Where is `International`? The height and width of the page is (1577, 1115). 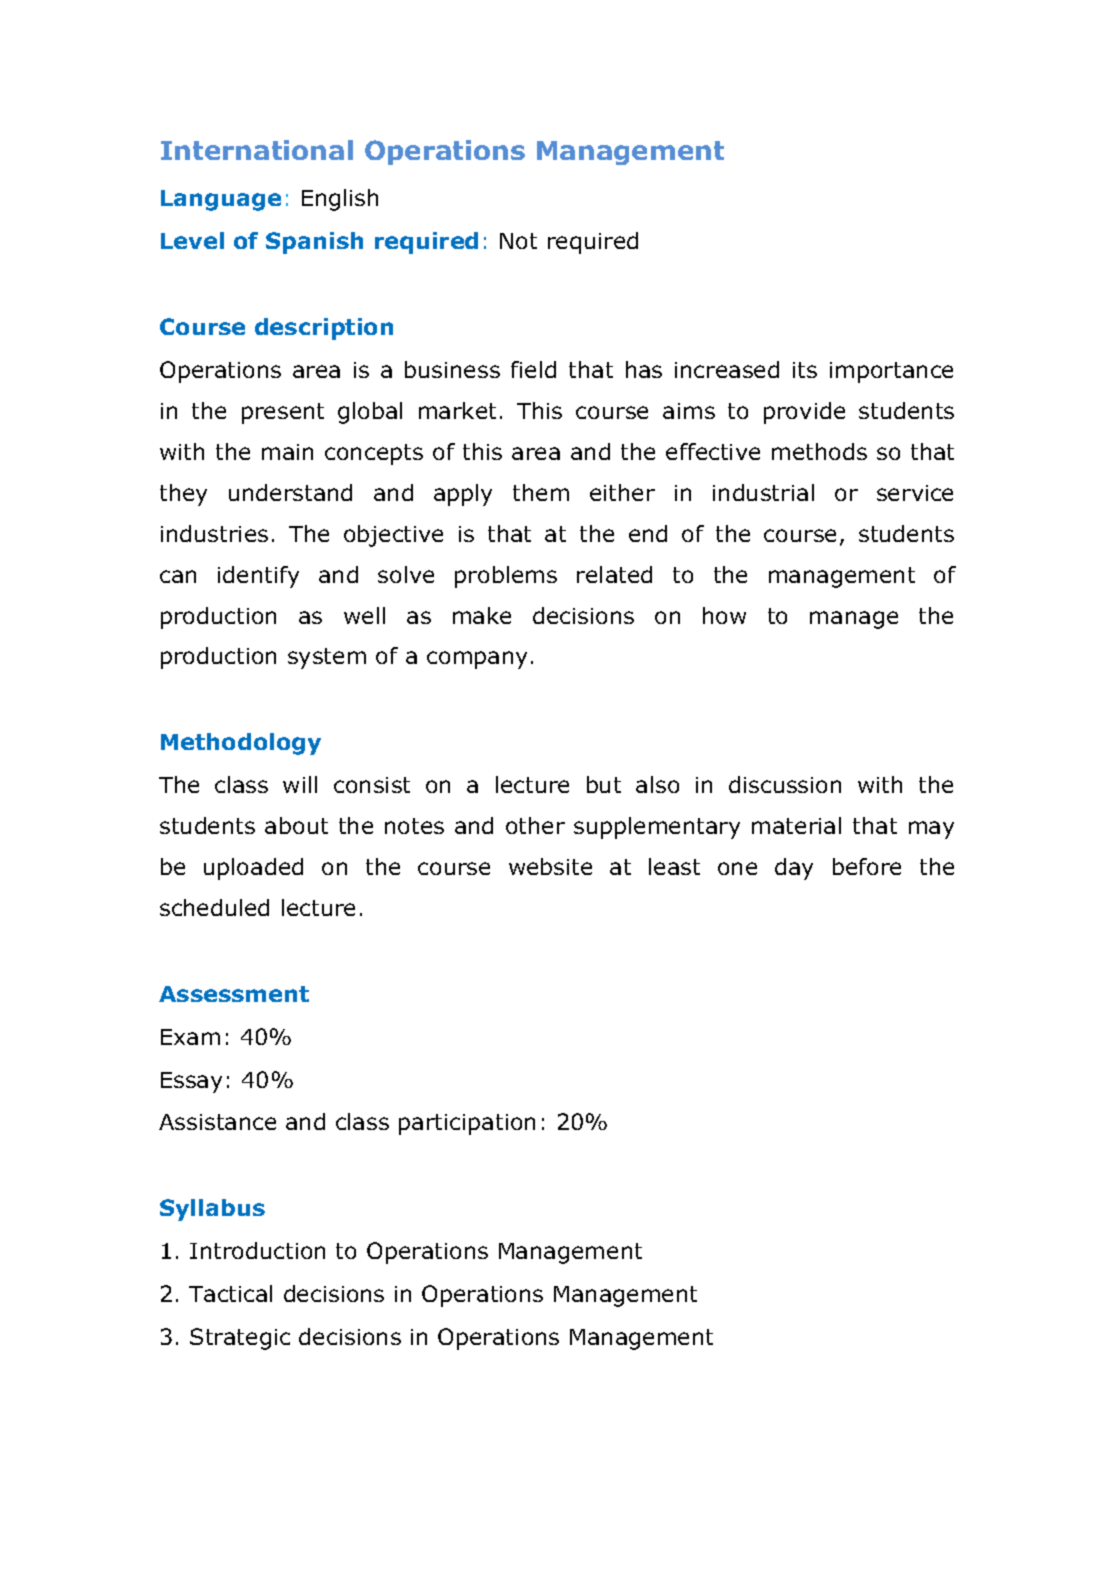 International is located at coordinates (257, 150).
